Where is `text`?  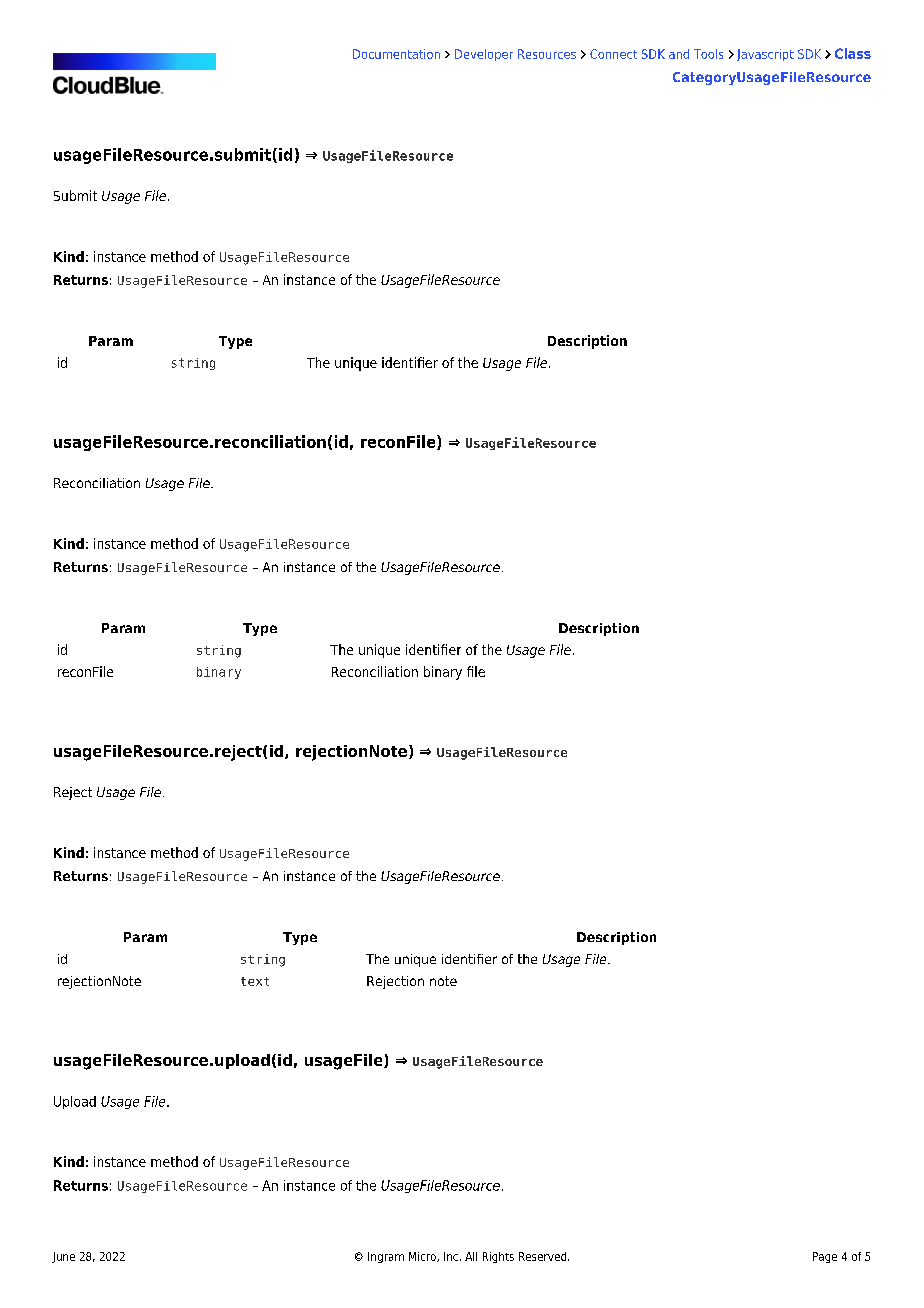 text is located at coordinates (255, 981).
